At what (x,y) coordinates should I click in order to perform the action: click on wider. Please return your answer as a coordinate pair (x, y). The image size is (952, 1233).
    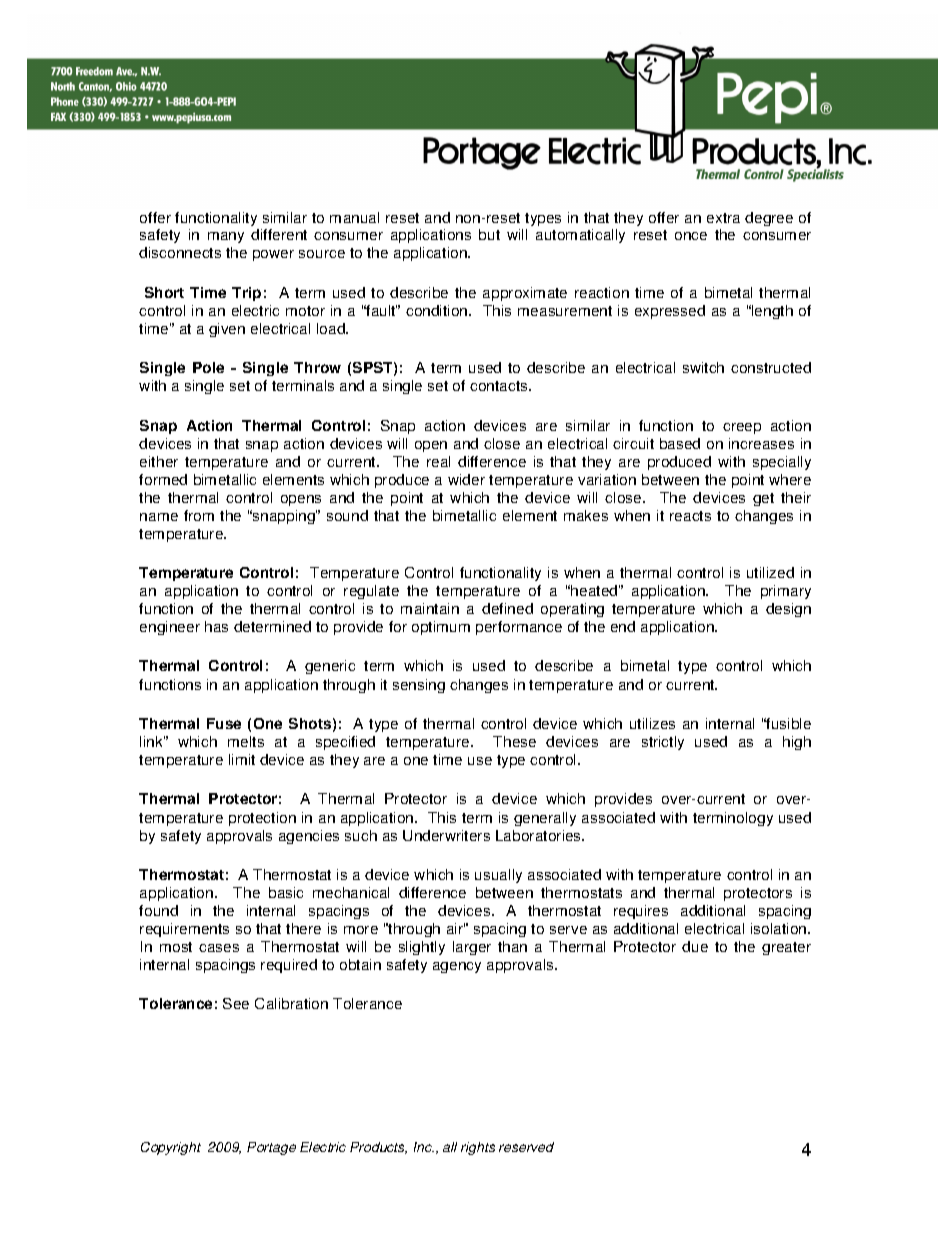
    Looking at the image, I should click on (466, 479).
